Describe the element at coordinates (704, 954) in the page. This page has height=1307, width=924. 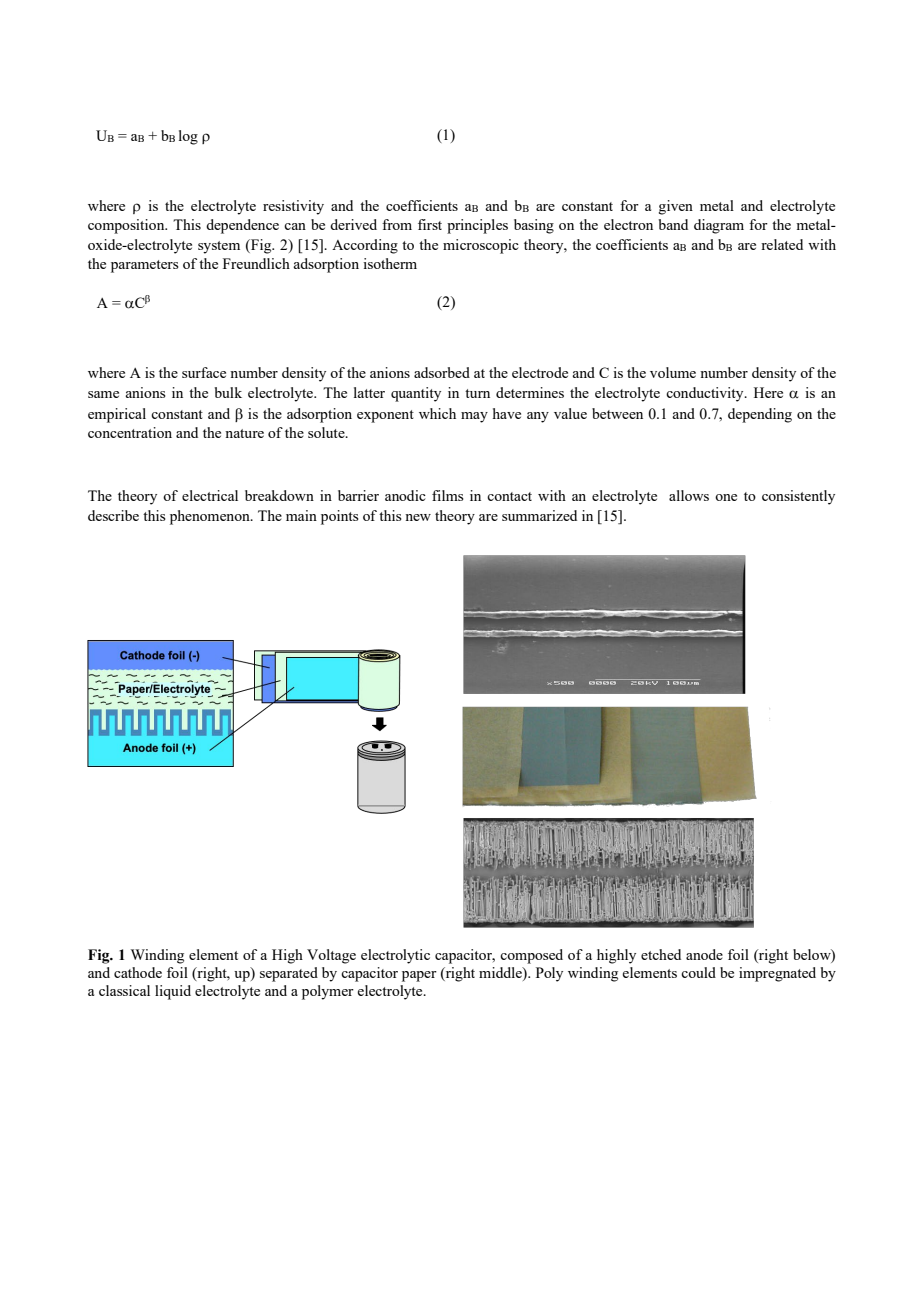
I see `anode` at that location.
